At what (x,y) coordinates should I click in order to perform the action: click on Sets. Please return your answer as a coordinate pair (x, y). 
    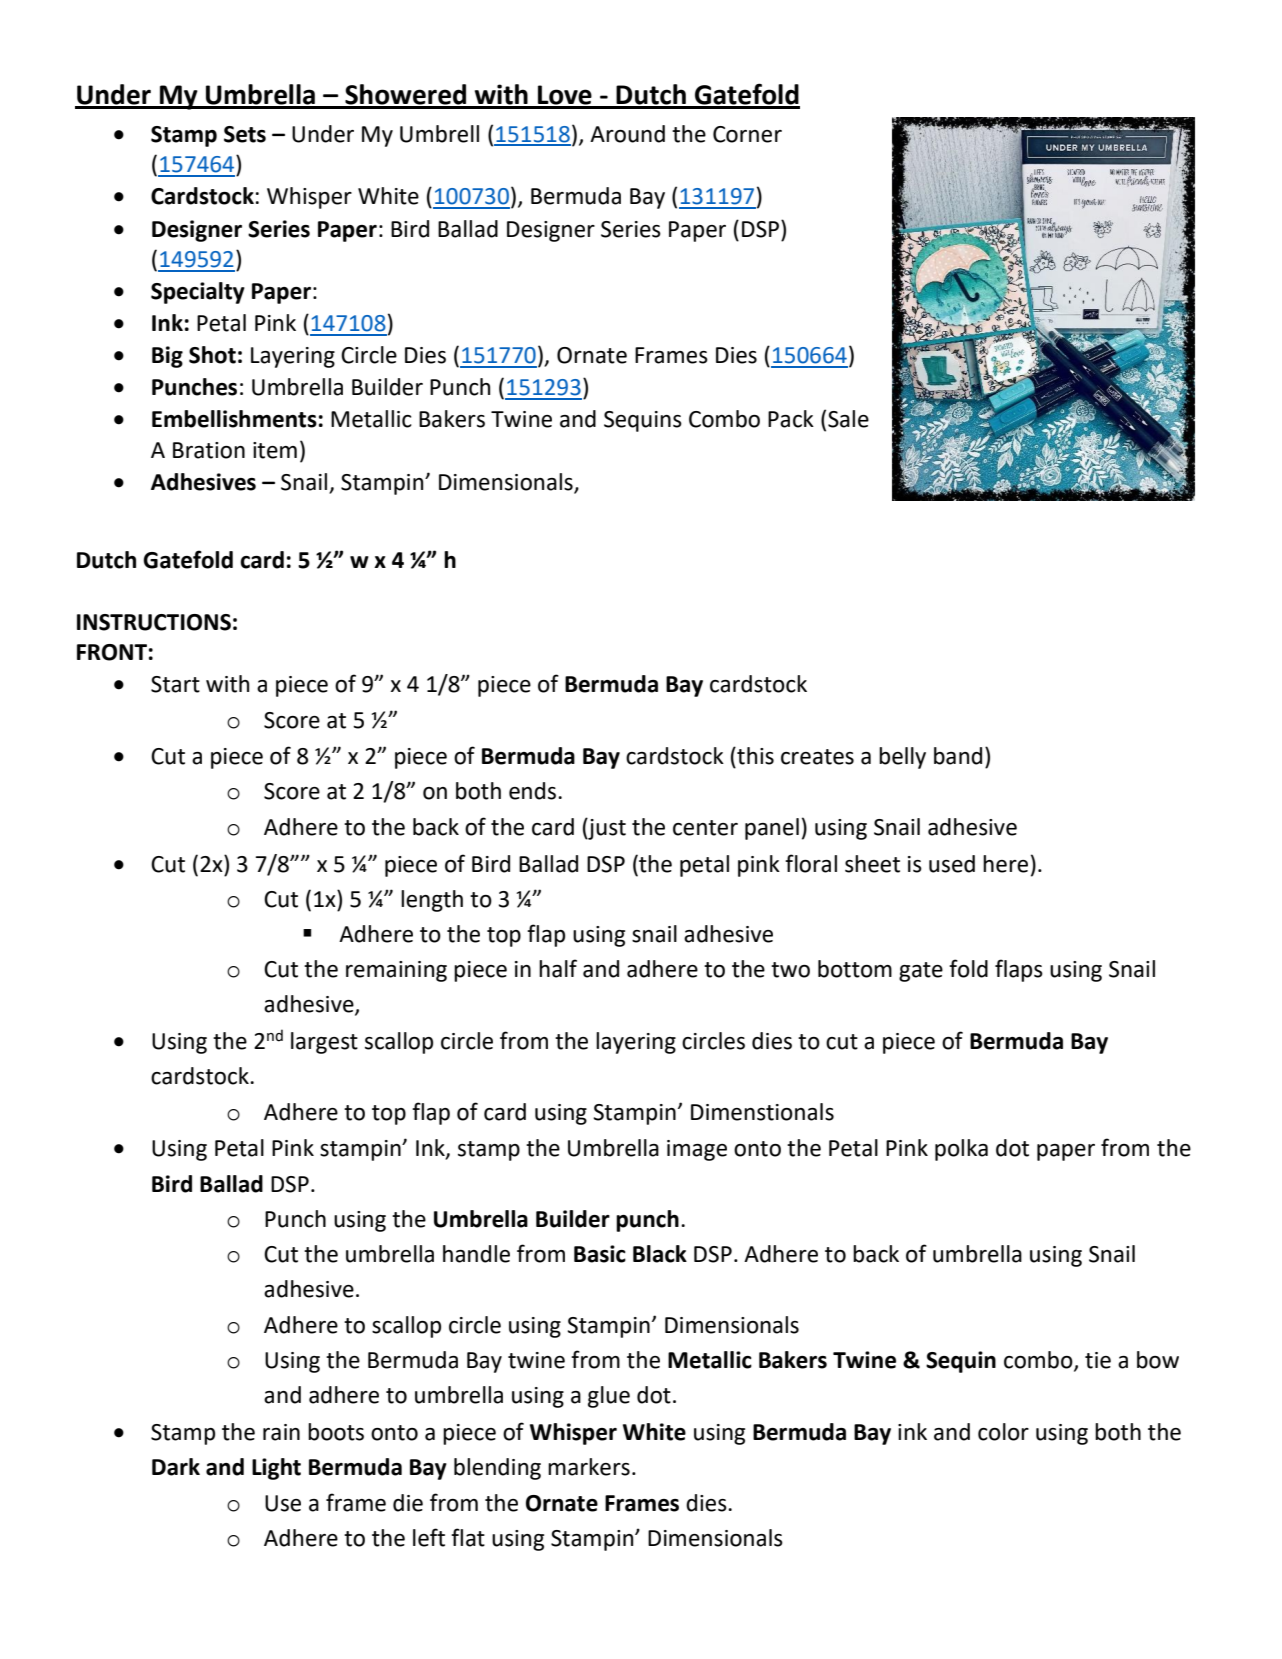
    Looking at the image, I should click on (245, 134).
